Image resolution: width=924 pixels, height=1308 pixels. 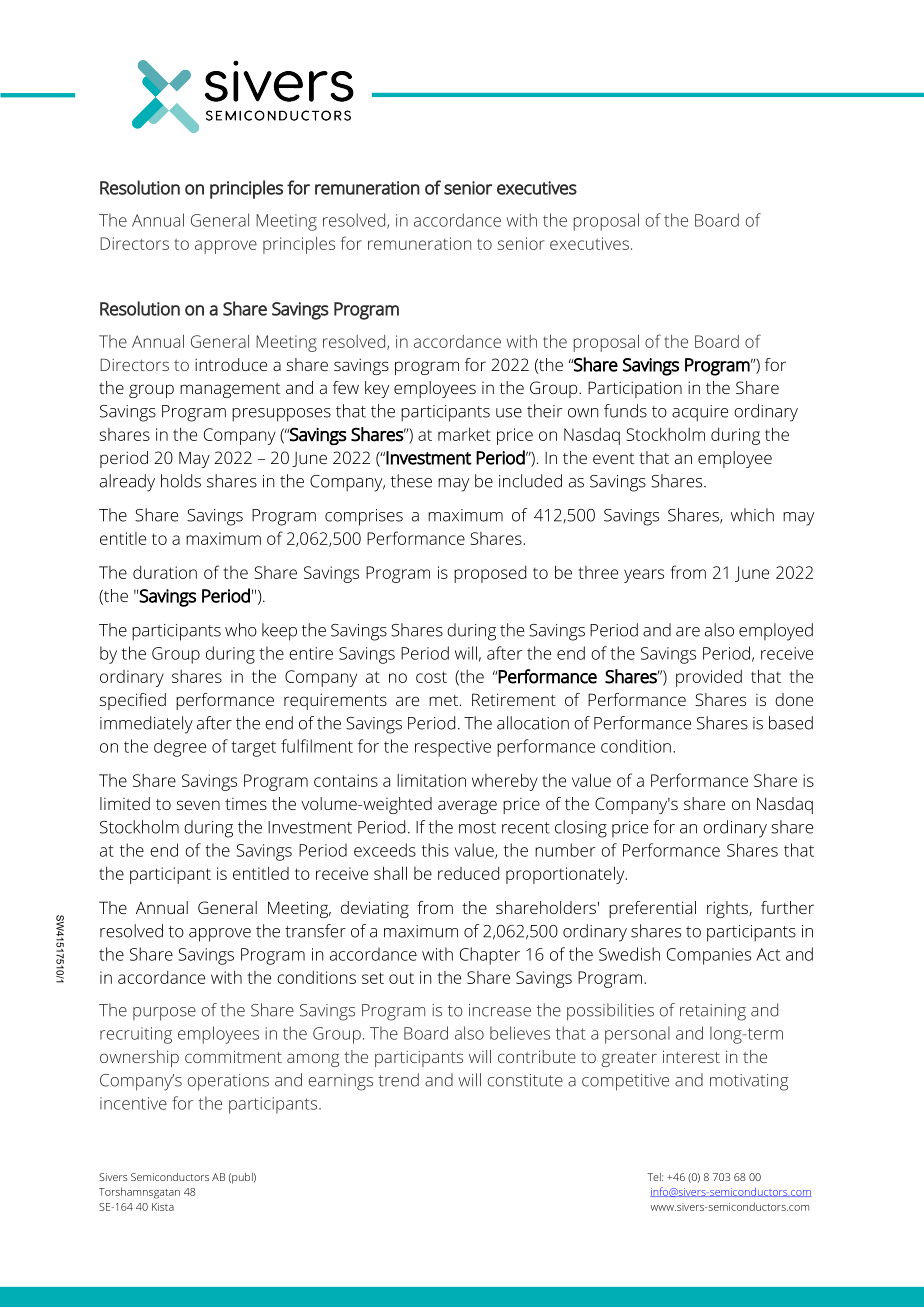 I want to click on acquire, so click(x=700, y=413).
